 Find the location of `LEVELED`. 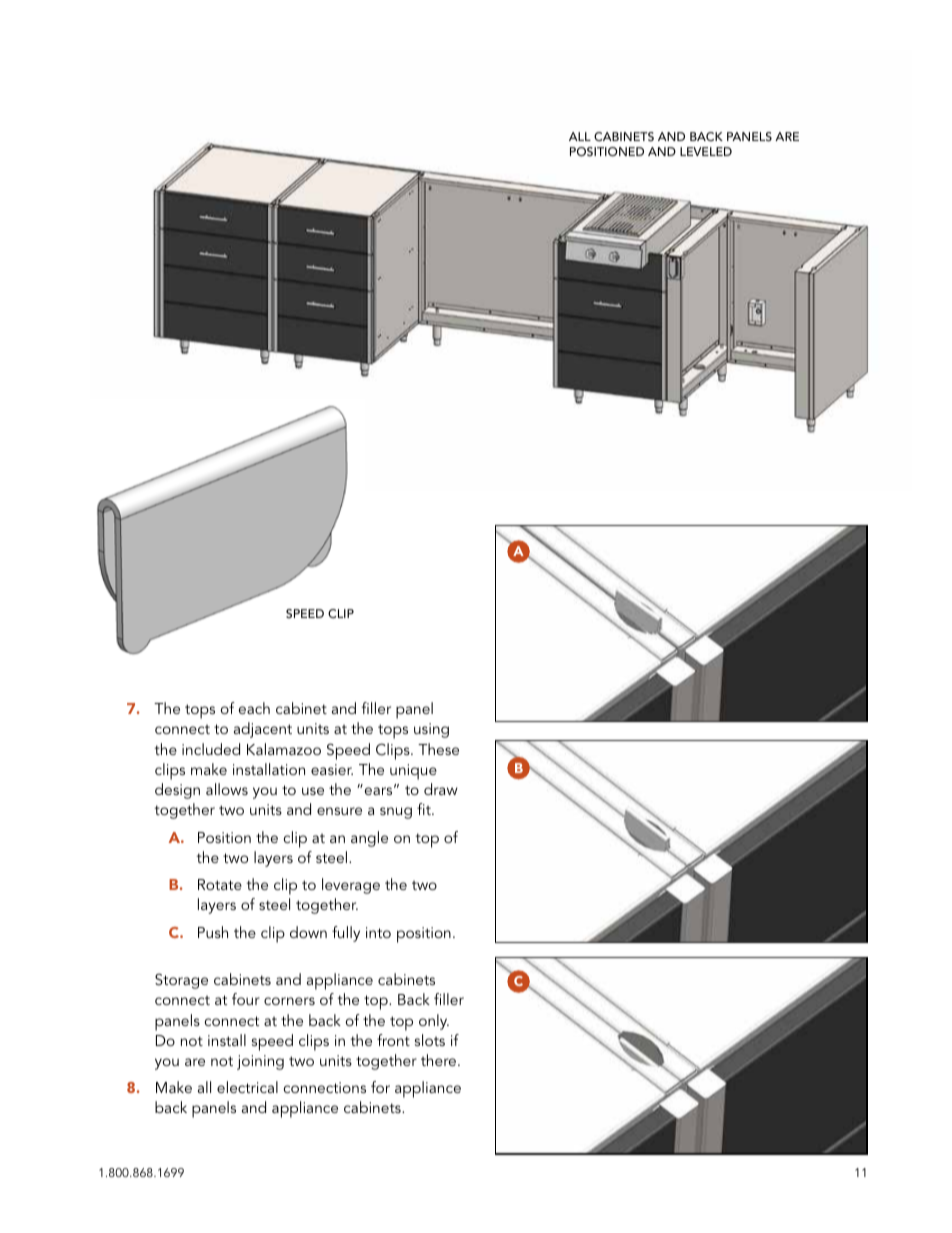

LEVELED is located at coordinates (706, 151).
